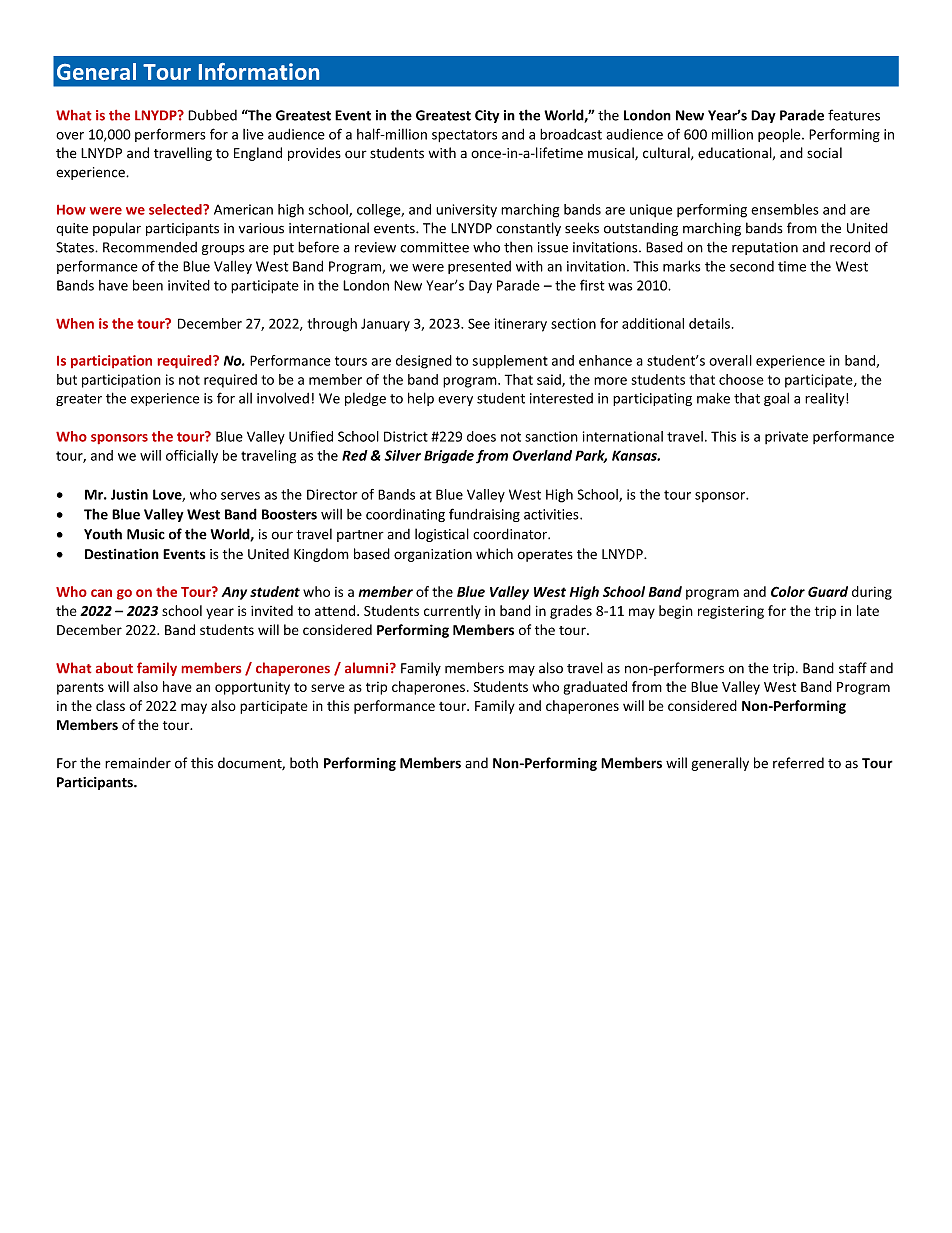  Describe the element at coordinates (854, 115) in the screenshot. I see `features` at that location.
